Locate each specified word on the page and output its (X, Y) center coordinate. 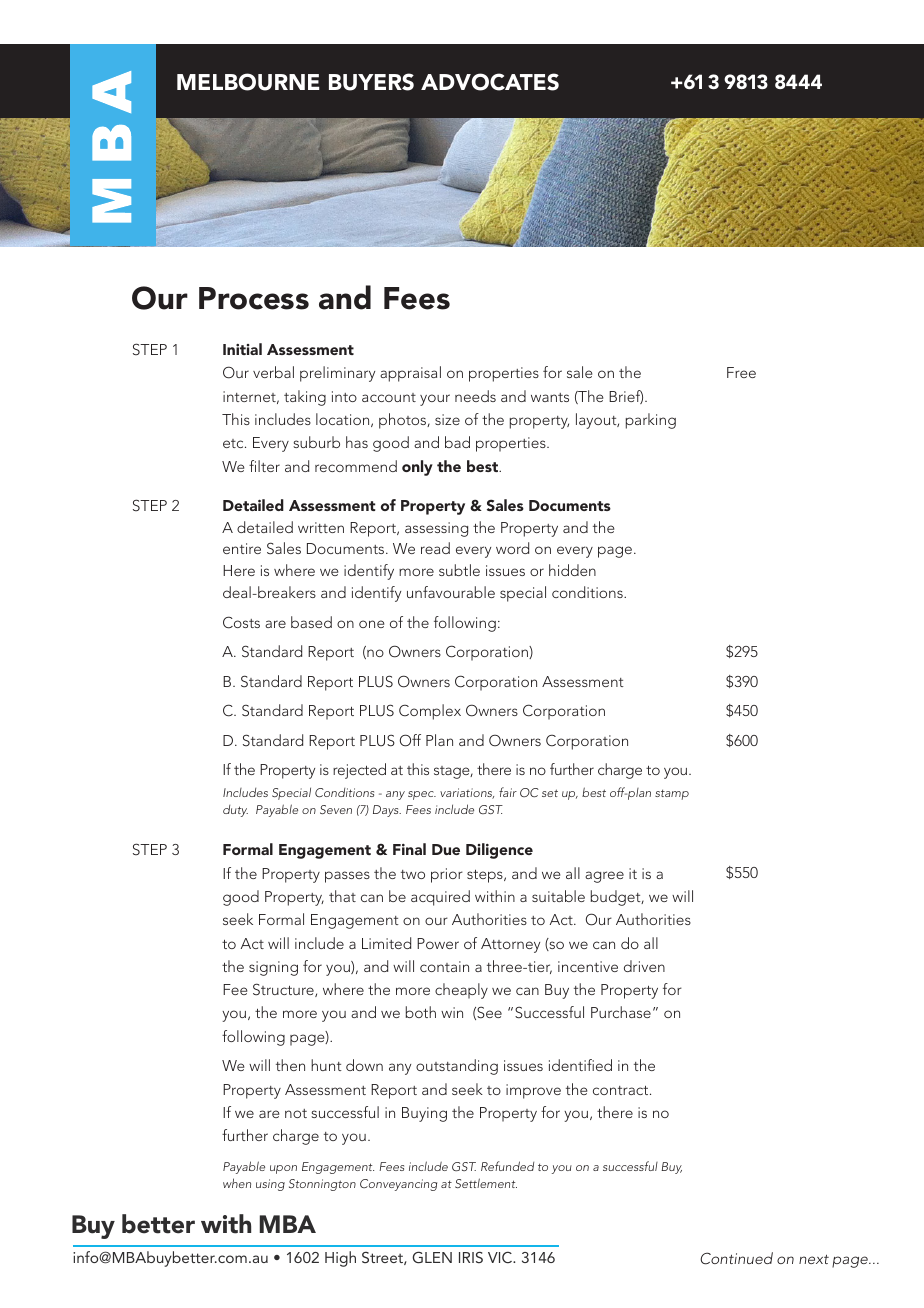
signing (273, 968)
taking (305, 398)
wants (550, 397)
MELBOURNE (248, 82)
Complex (430, 712)
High (340, 1259)
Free (741, 372)
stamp (672, 794)
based (311, 622)
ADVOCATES (490, 82)
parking (651, 421)
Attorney (510, 945)
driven (644, 966)
